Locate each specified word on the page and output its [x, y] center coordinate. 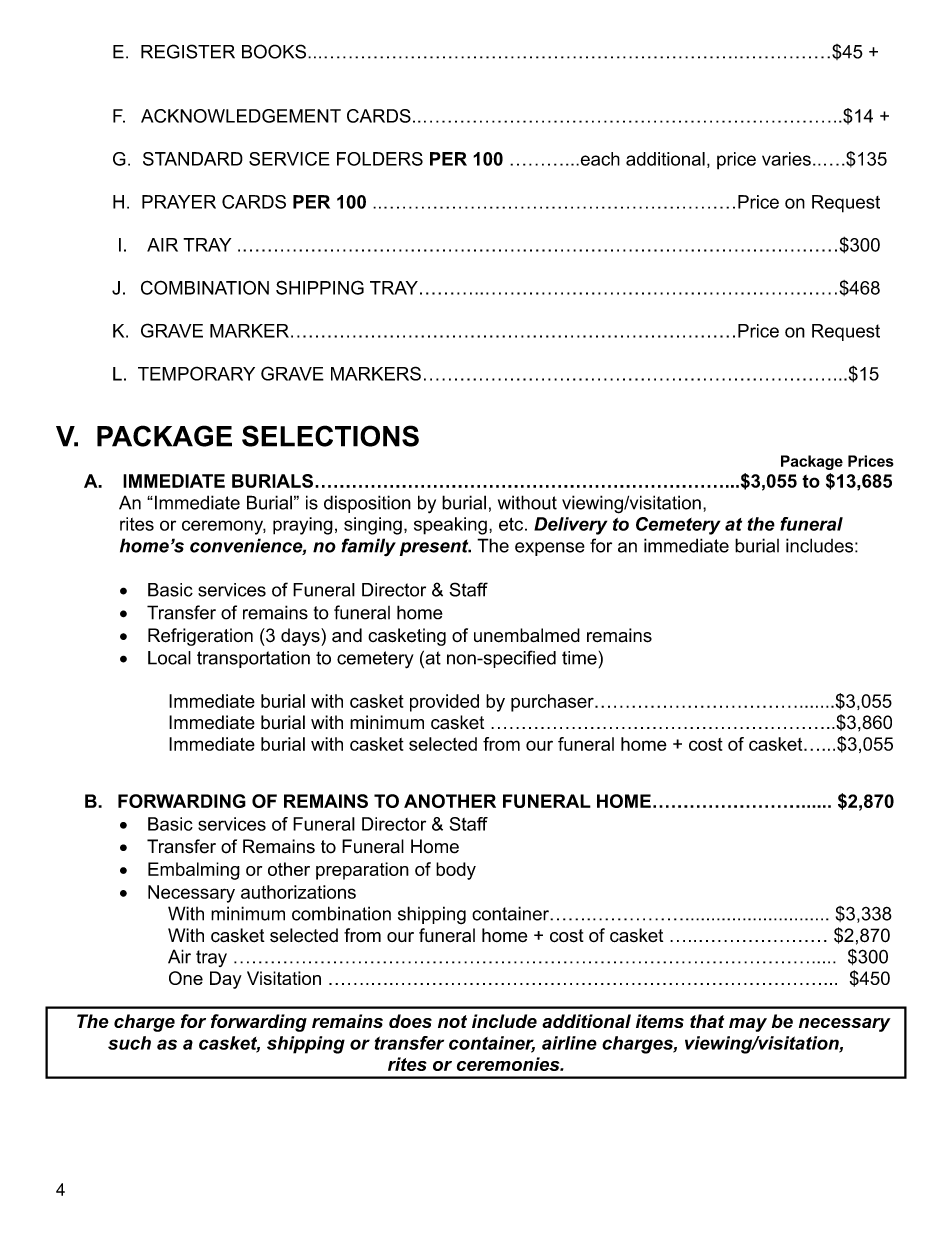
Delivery [570, 526]
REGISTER [188, 51]
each [599, 159]
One [186, 978]
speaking [450, 526]
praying [303, 526]
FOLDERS [380, 159]
